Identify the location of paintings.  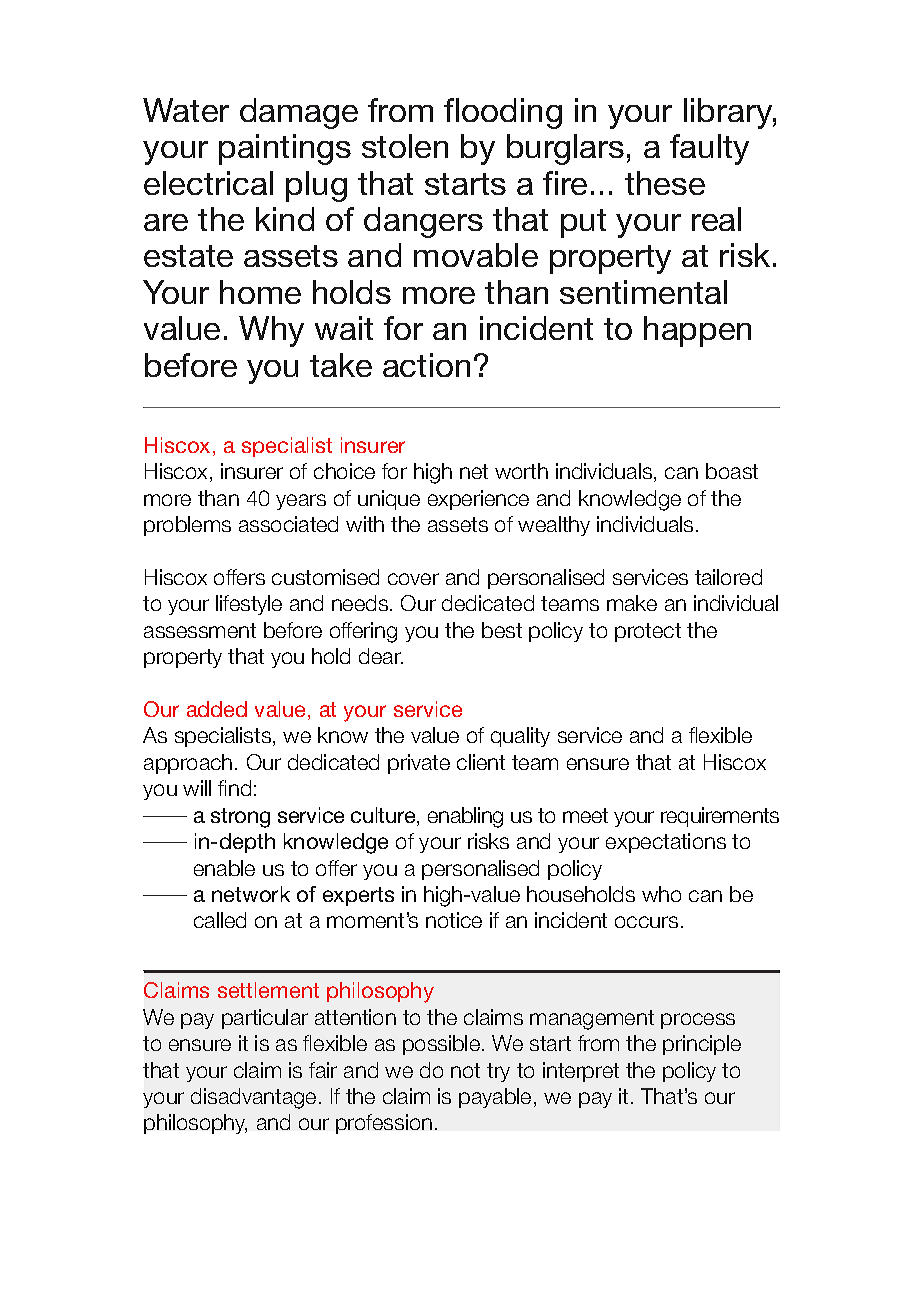
(285, 149).
